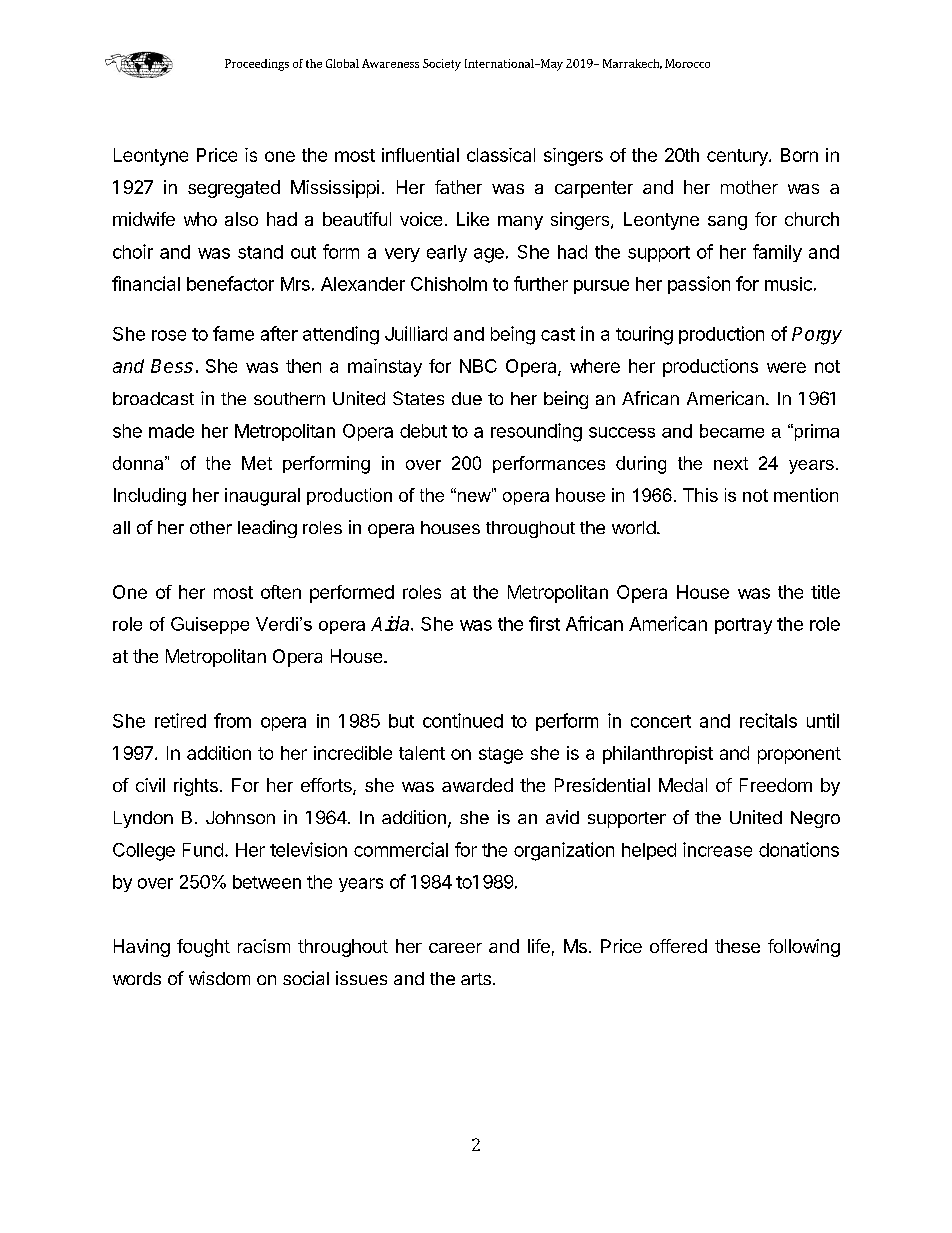 The height and width of the screenshot is (1233, 952). I want to click on Proceedings, so click(257, 65).
